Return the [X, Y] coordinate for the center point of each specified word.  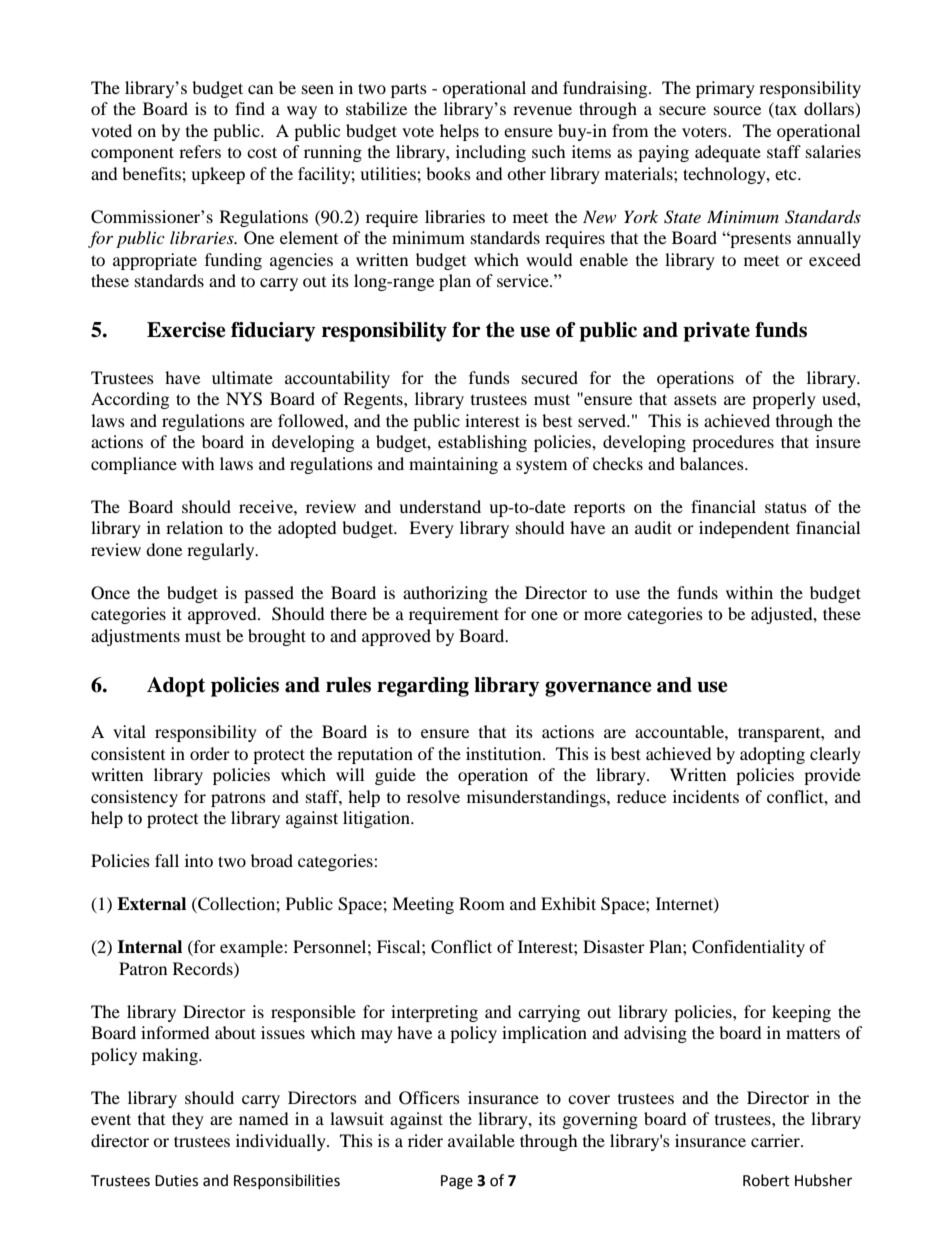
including [491, 153]
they [188, 1120]
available [481, 1140]
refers [200, 151]
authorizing [445, 594]
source [737, 110]
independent [744, 529]
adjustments [135, 637]
